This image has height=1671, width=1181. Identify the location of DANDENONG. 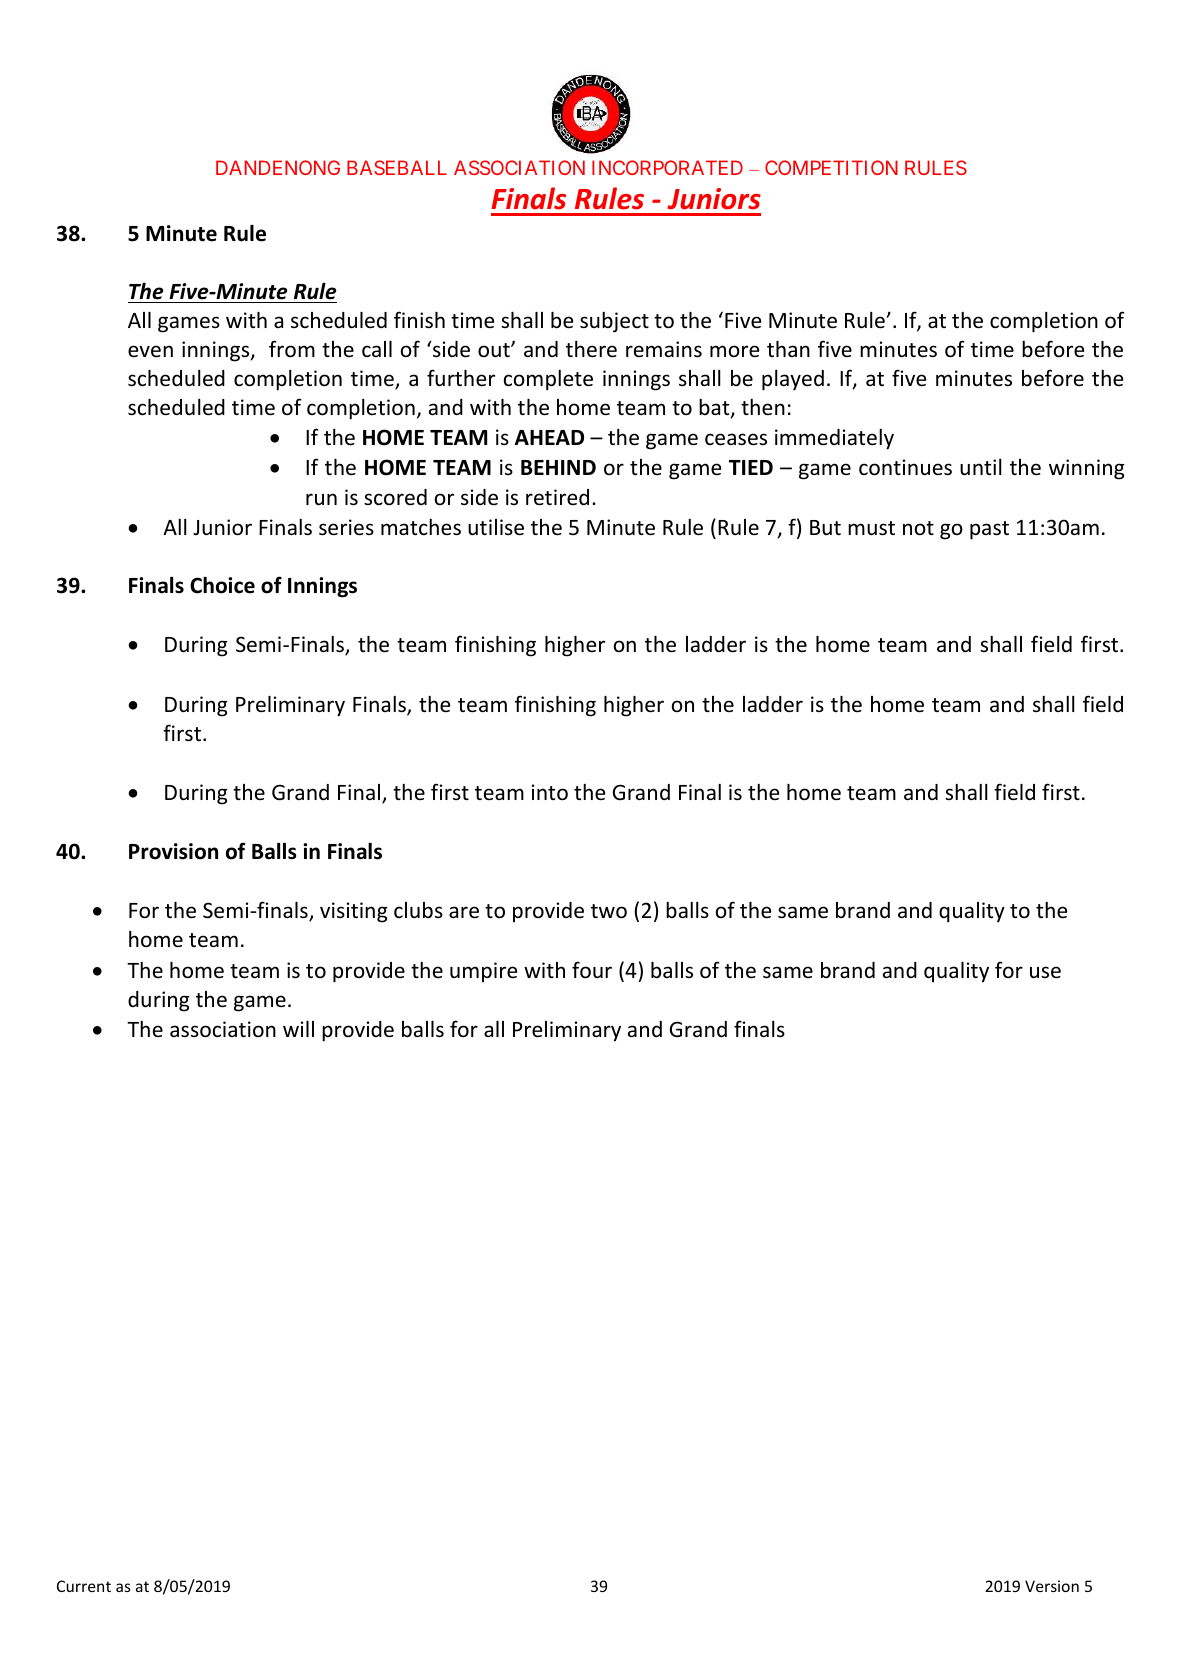
(278, 167).
